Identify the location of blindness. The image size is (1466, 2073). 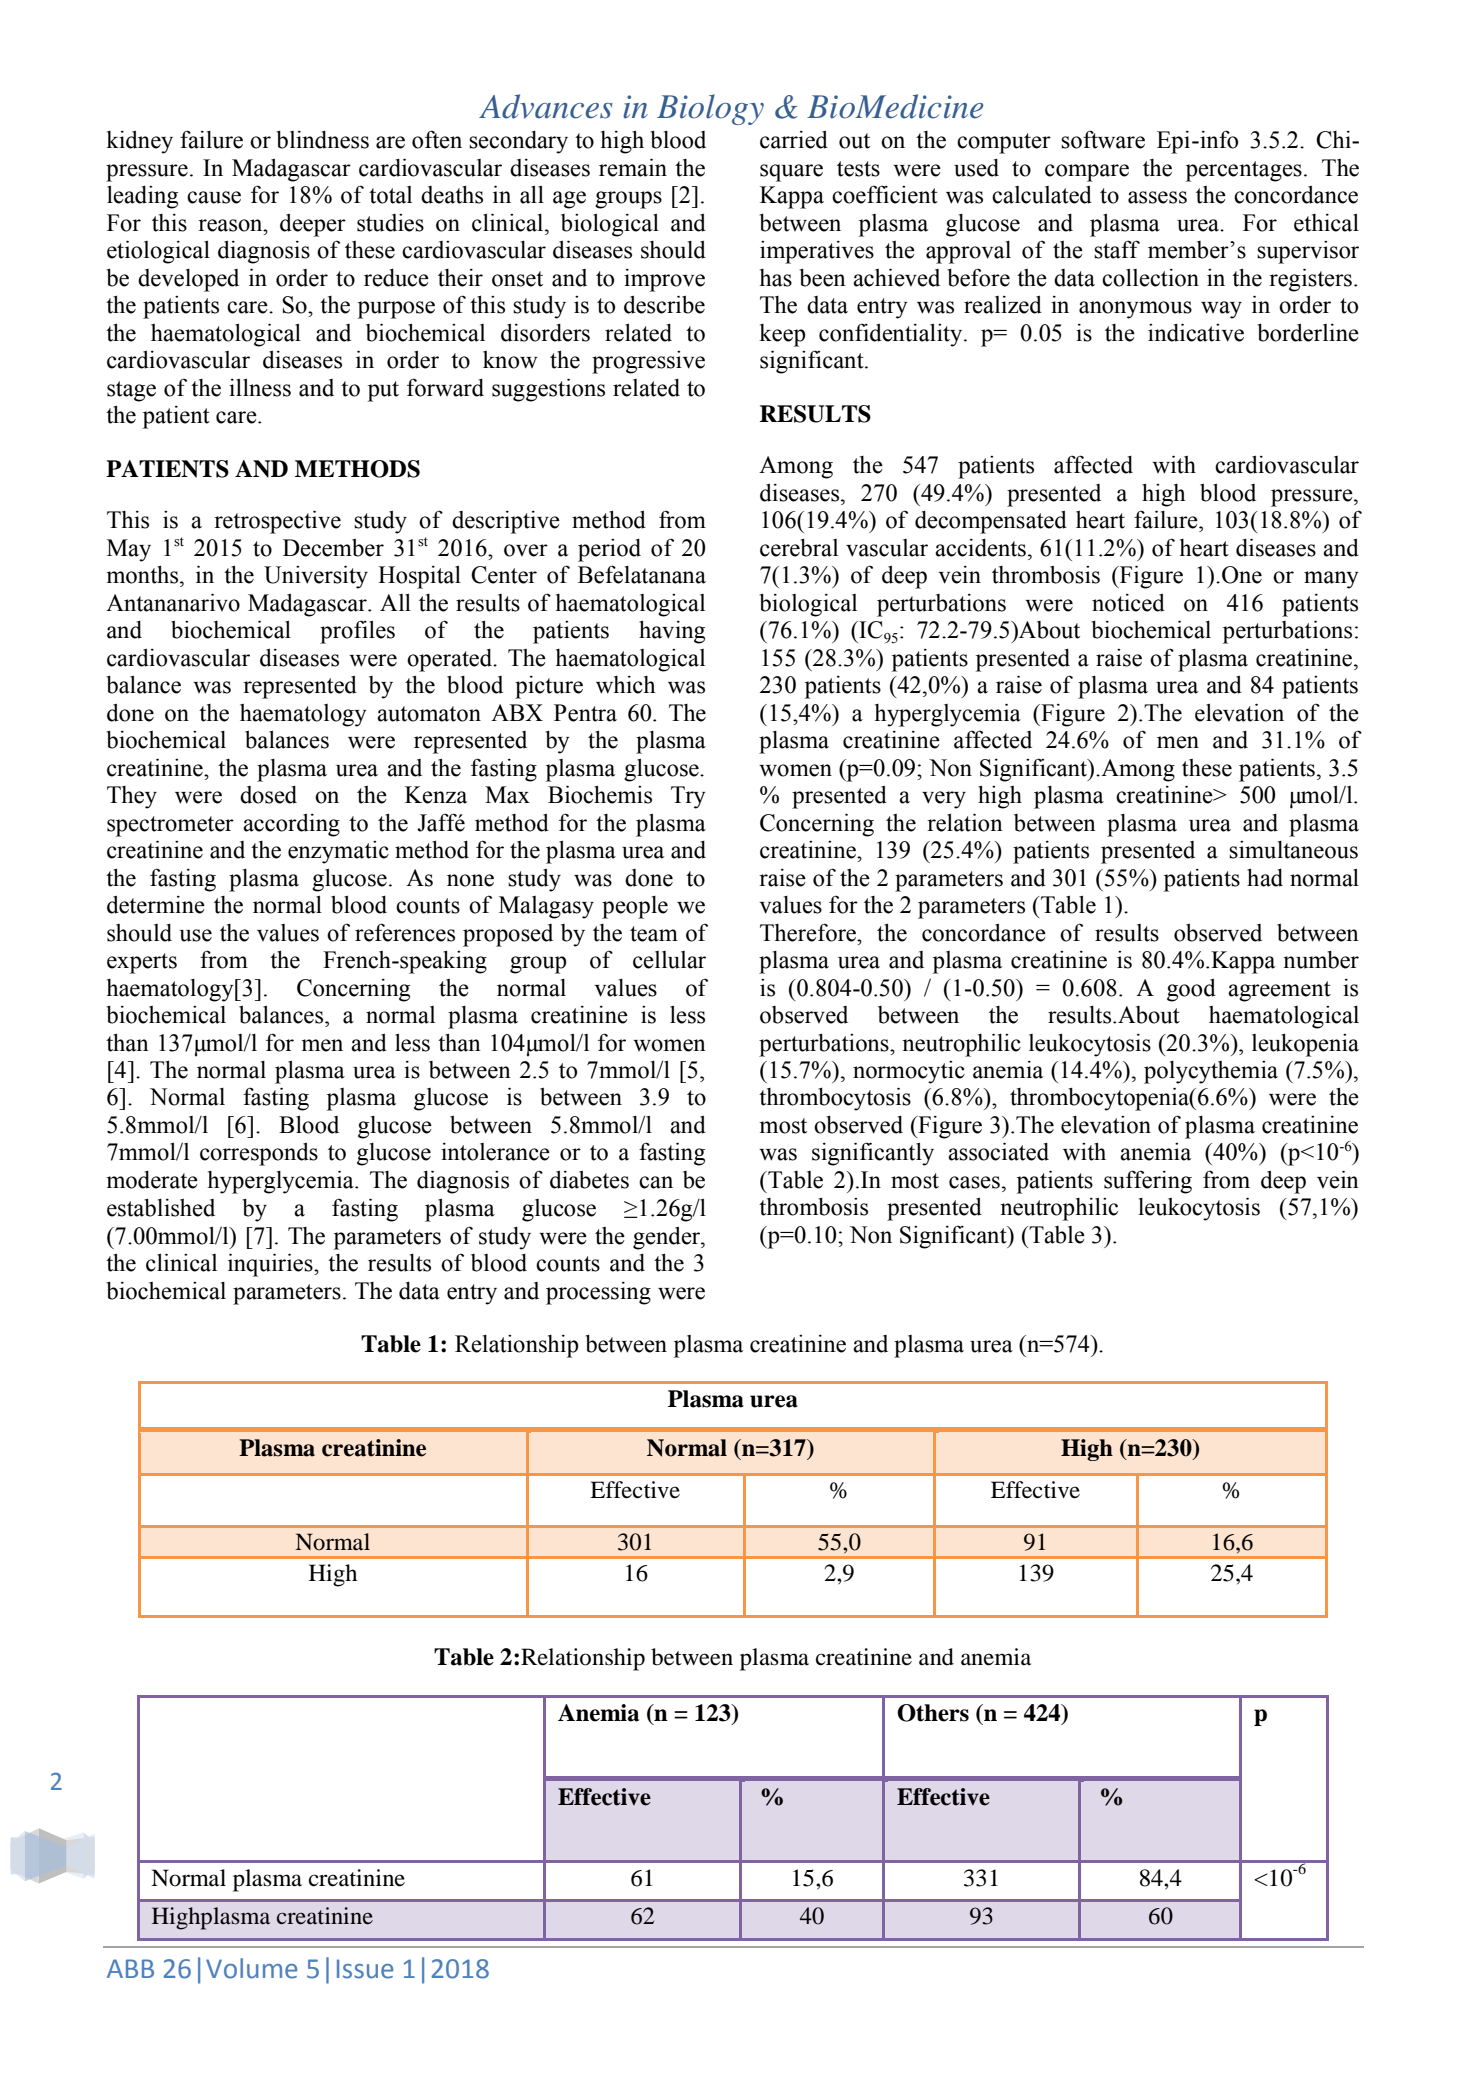
(322, 140).
